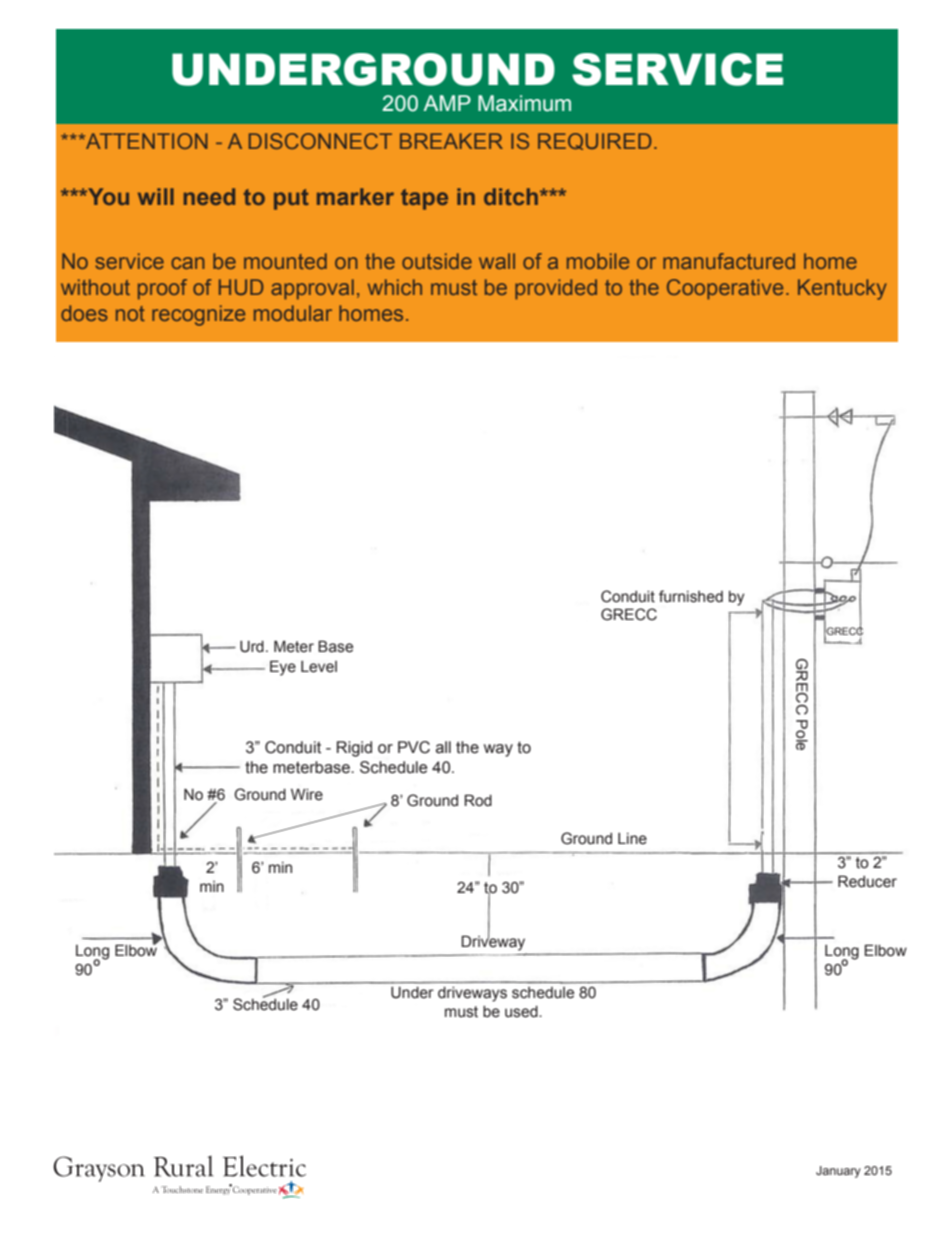 The width and height of the image is (952, 1233). I want to click on REQUIRED, so click(594, 141).
